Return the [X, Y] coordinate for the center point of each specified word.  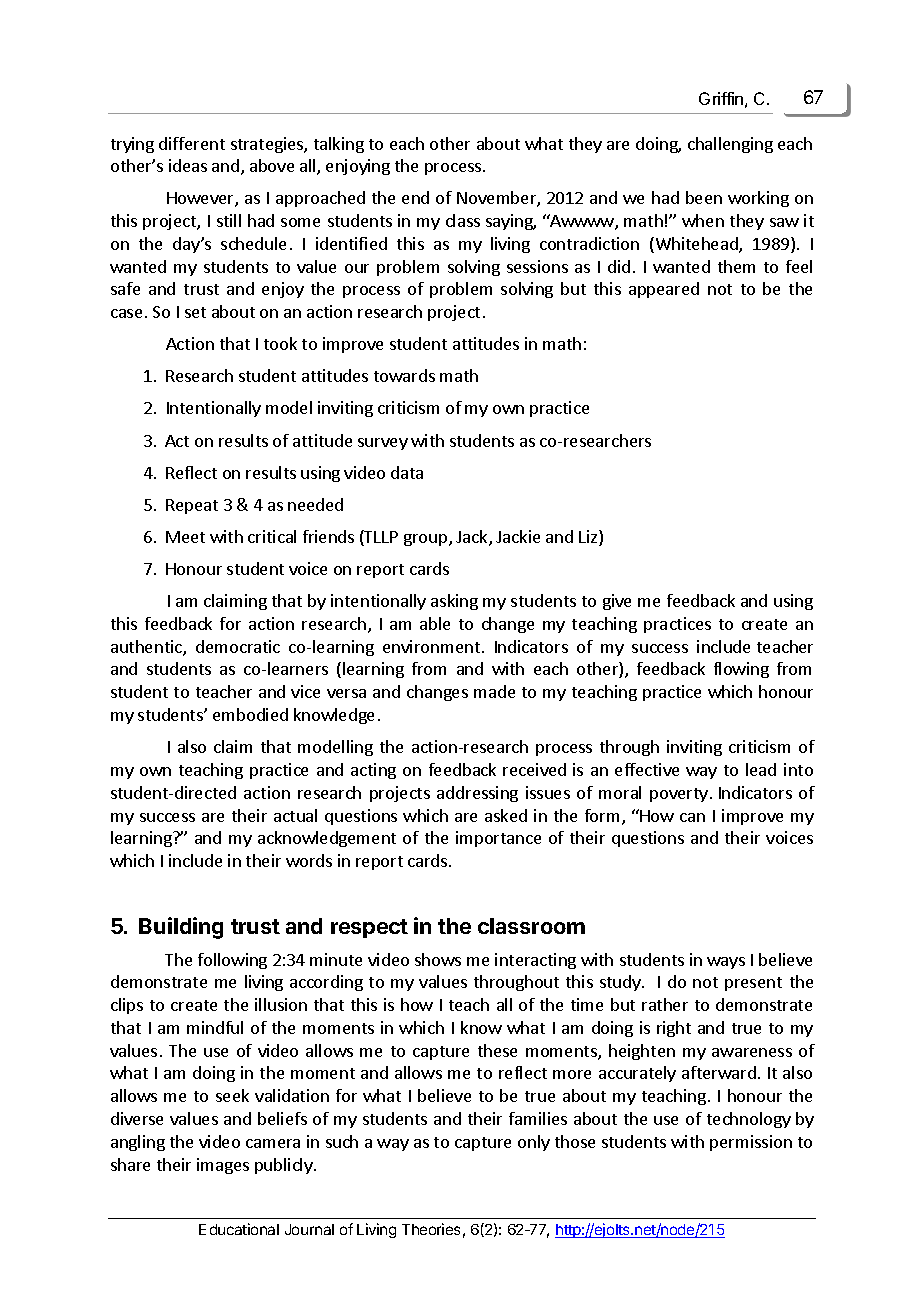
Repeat [192, 506]
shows [438, 959]
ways [726, 963]
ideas [188, 165]
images [223, 1166]
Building [181, 928]
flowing [741, 670]
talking [339, 145]
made [494, 691]
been [704, 197]
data [407, 472]
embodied [250, 714]
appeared [664, 290]
